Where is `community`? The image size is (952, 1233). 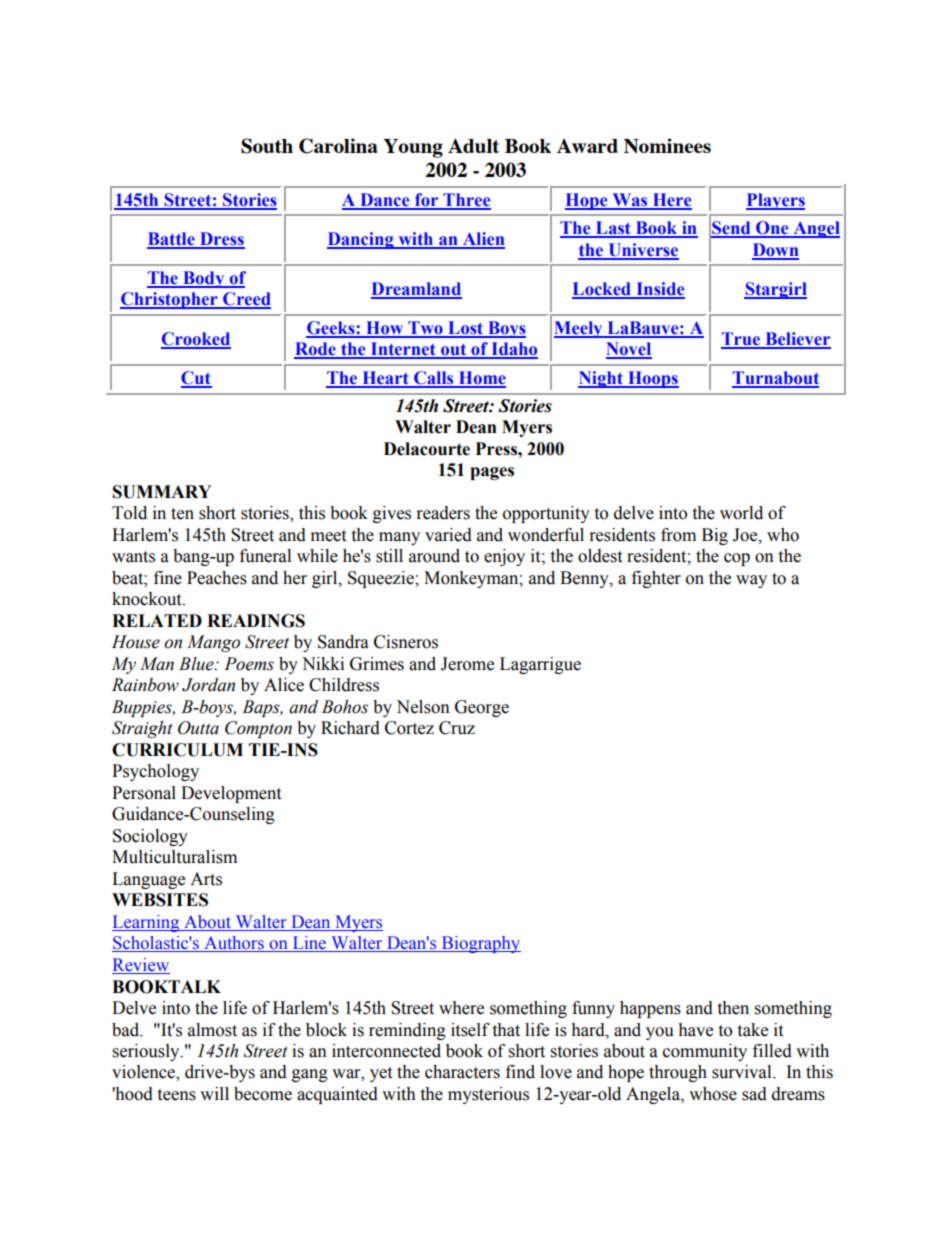
community is located at coordinates (705, 1052).
